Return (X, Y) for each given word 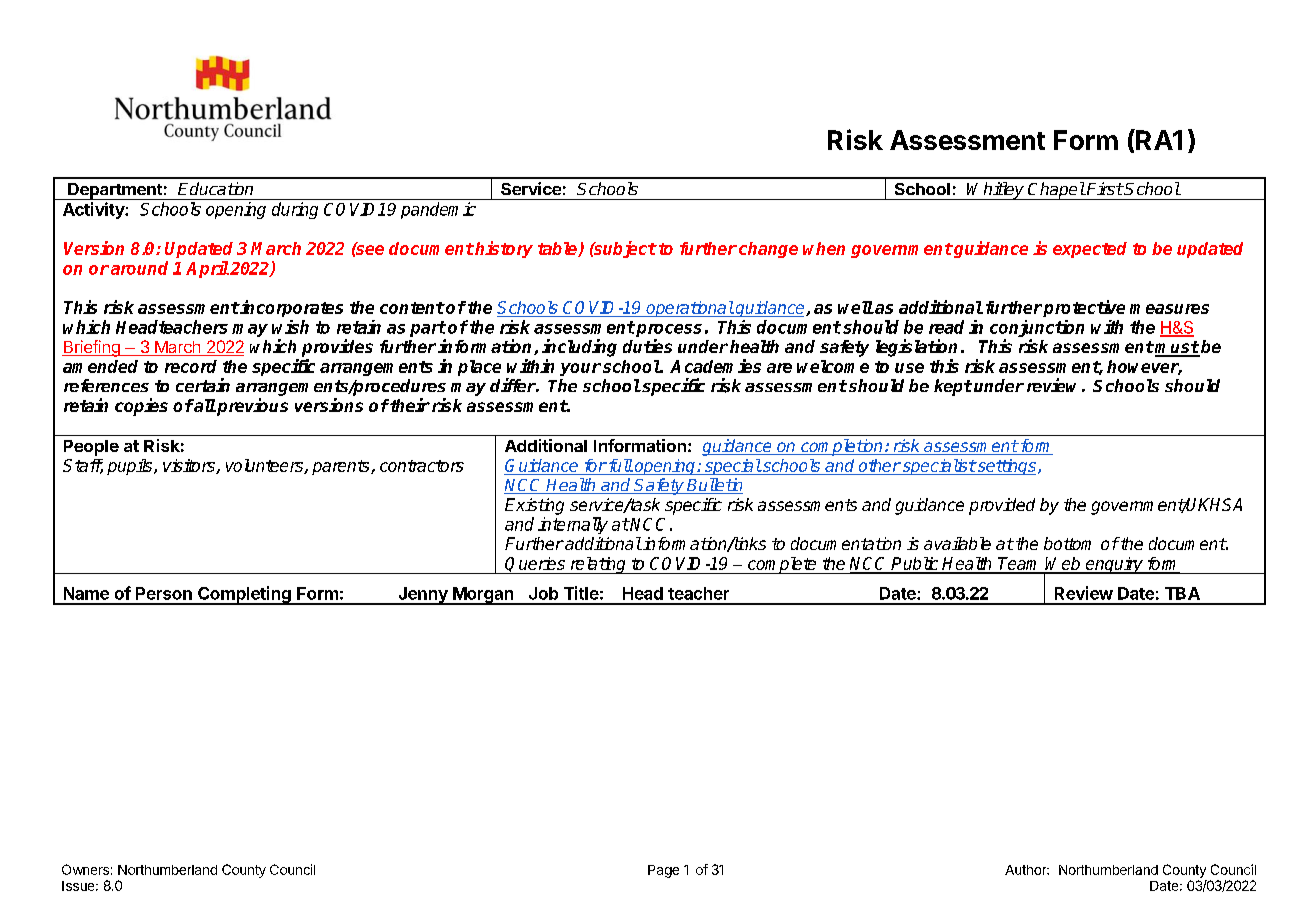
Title (581, 593)
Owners (85, 869)
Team (1020, 565)
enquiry (1114, 565)
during (295, 210)
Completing (244, 595)
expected (1090, 250)
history (503, 249)
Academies (715, 366)
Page (663, 871)
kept (953, 387)
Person (164, 593)
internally (573, 525)
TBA (1182, 593)
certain (203, 385)
